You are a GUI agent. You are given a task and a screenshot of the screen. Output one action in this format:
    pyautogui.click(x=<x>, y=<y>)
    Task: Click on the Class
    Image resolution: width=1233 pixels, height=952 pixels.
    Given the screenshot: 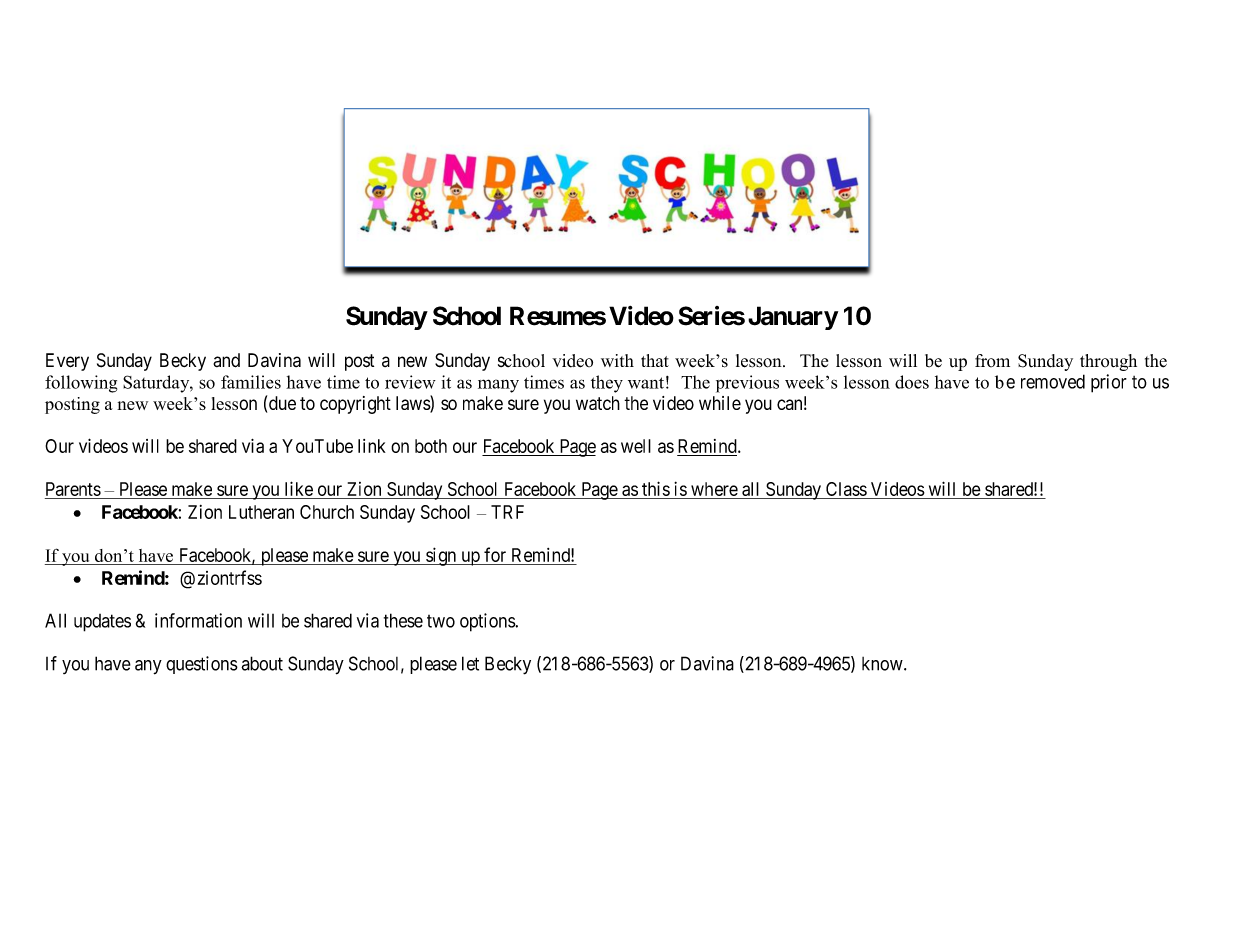 What is the action you would take?
    pyautogui.click(x=846, y=489)
